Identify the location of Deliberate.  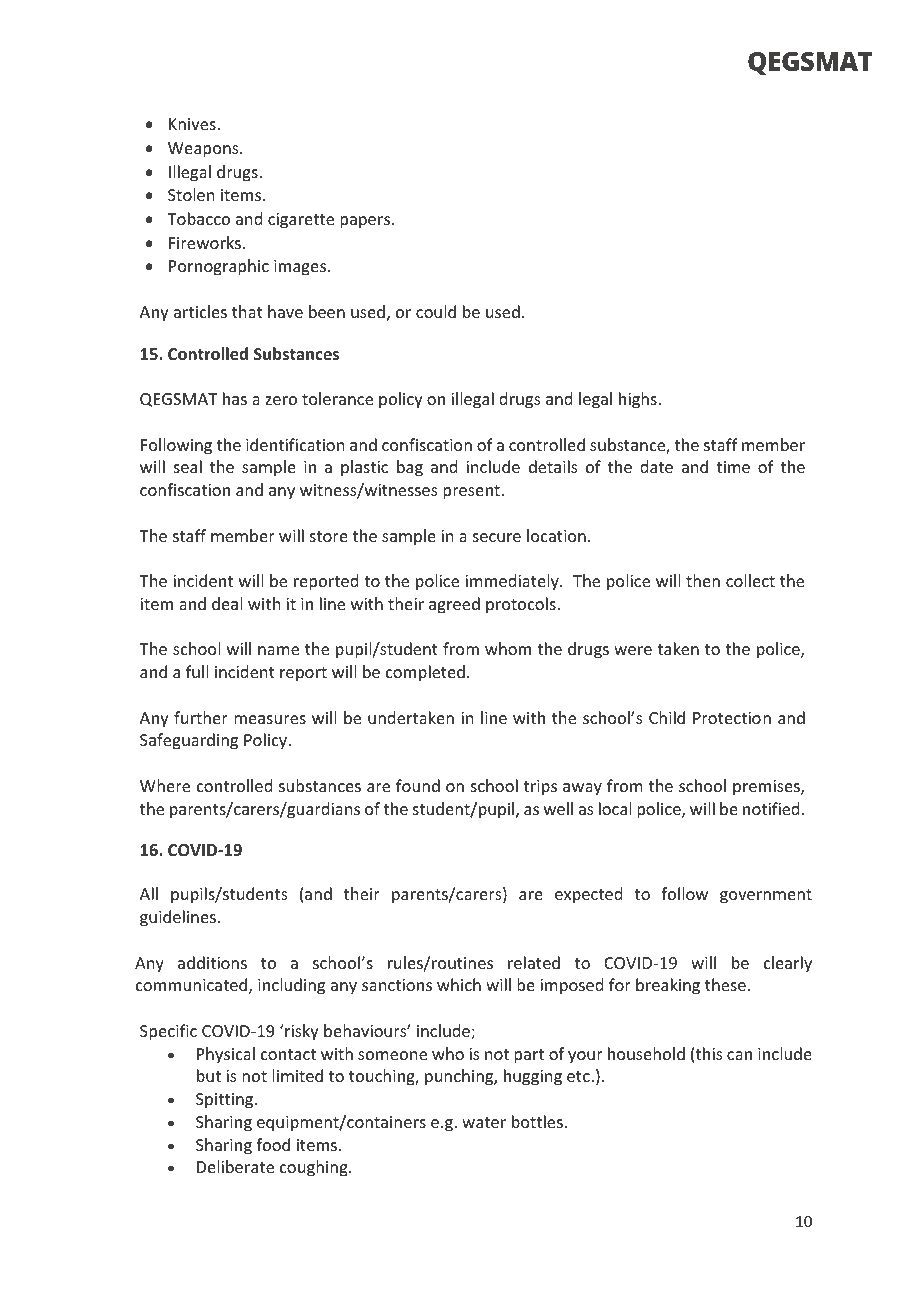
(235, 1166).
